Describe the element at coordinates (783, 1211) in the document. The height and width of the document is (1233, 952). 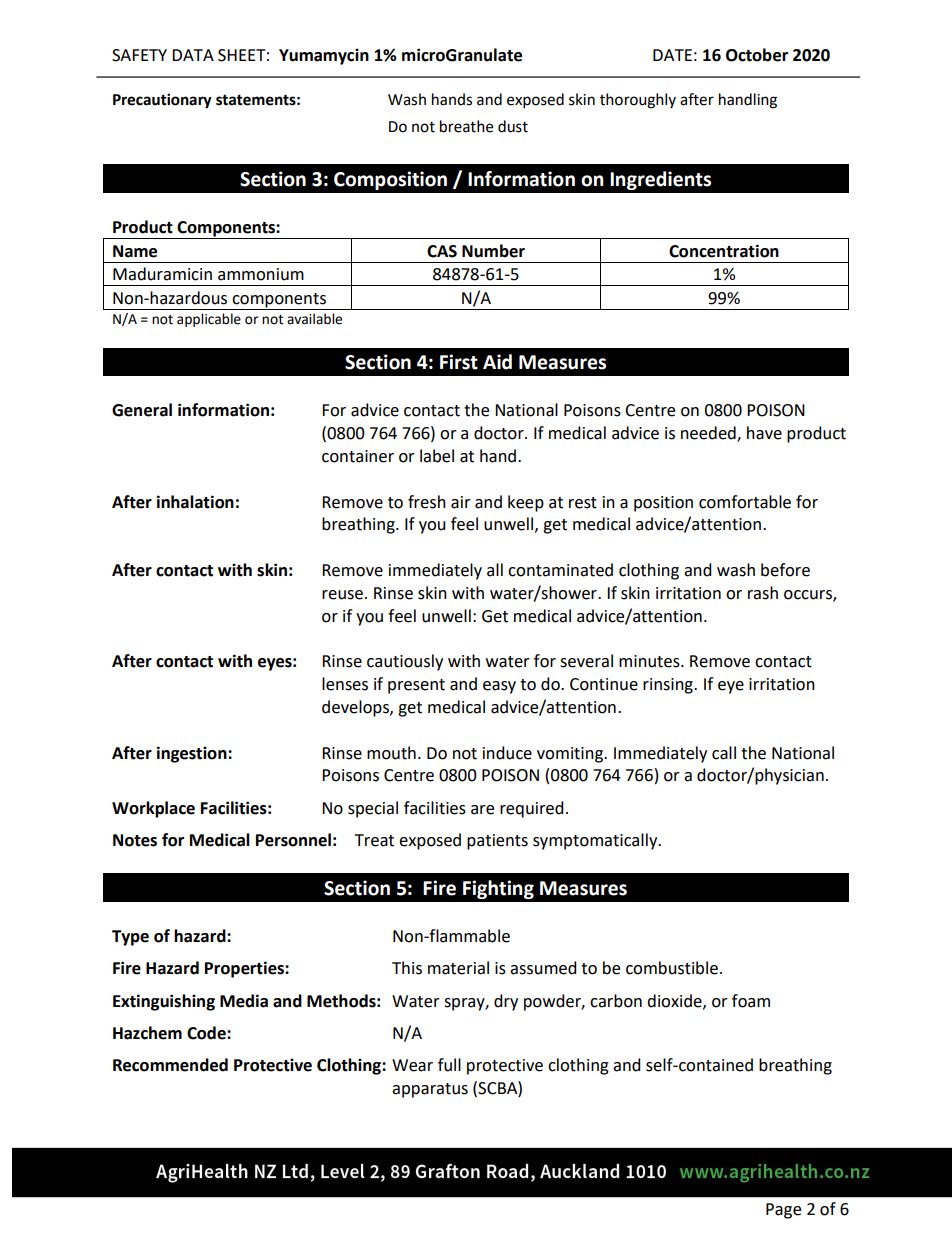
I see `Page` at that location.
